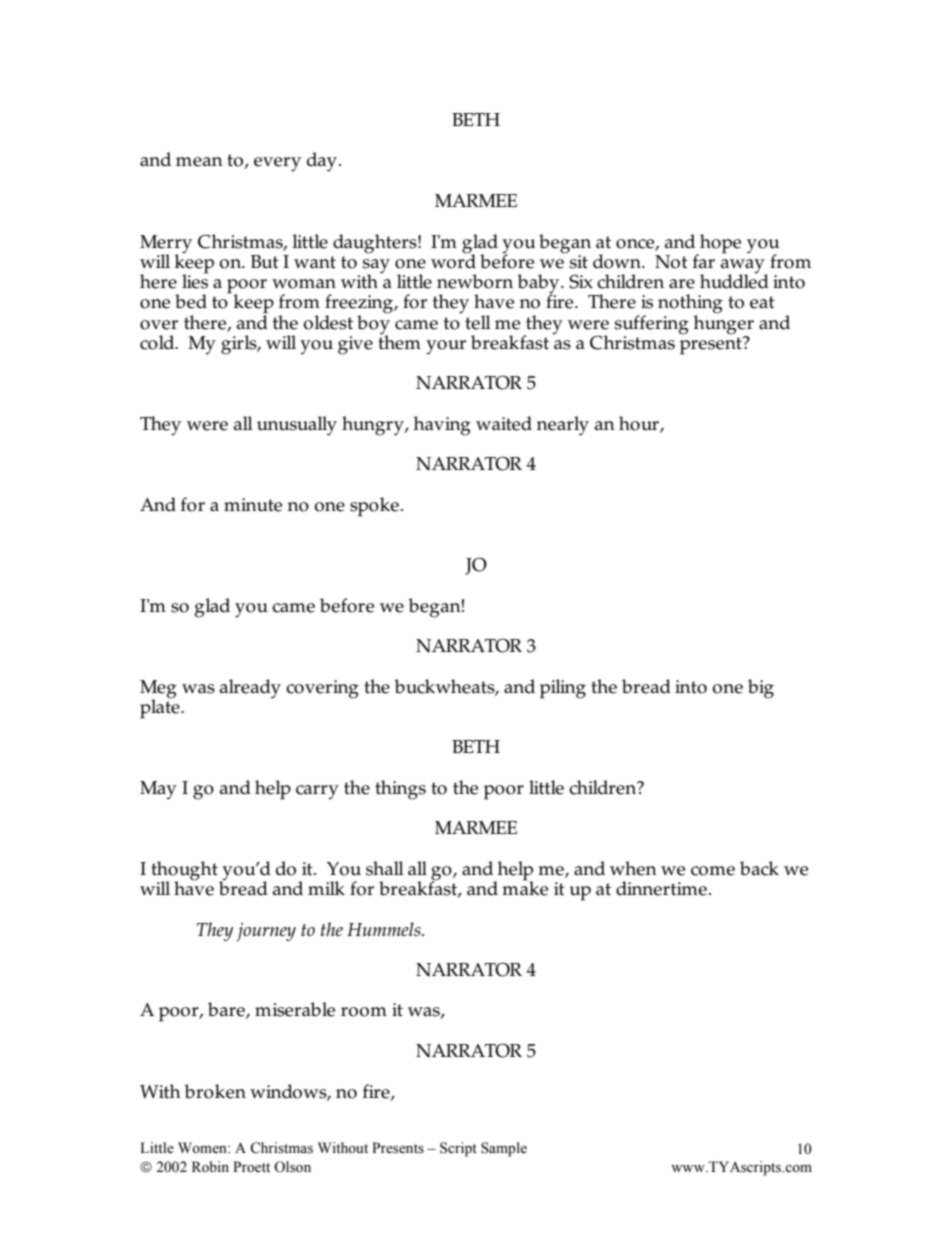 The image size is (952, 1233). Describe the element at coordinates (203, 1148) in the image. I see `Women` at that location.
